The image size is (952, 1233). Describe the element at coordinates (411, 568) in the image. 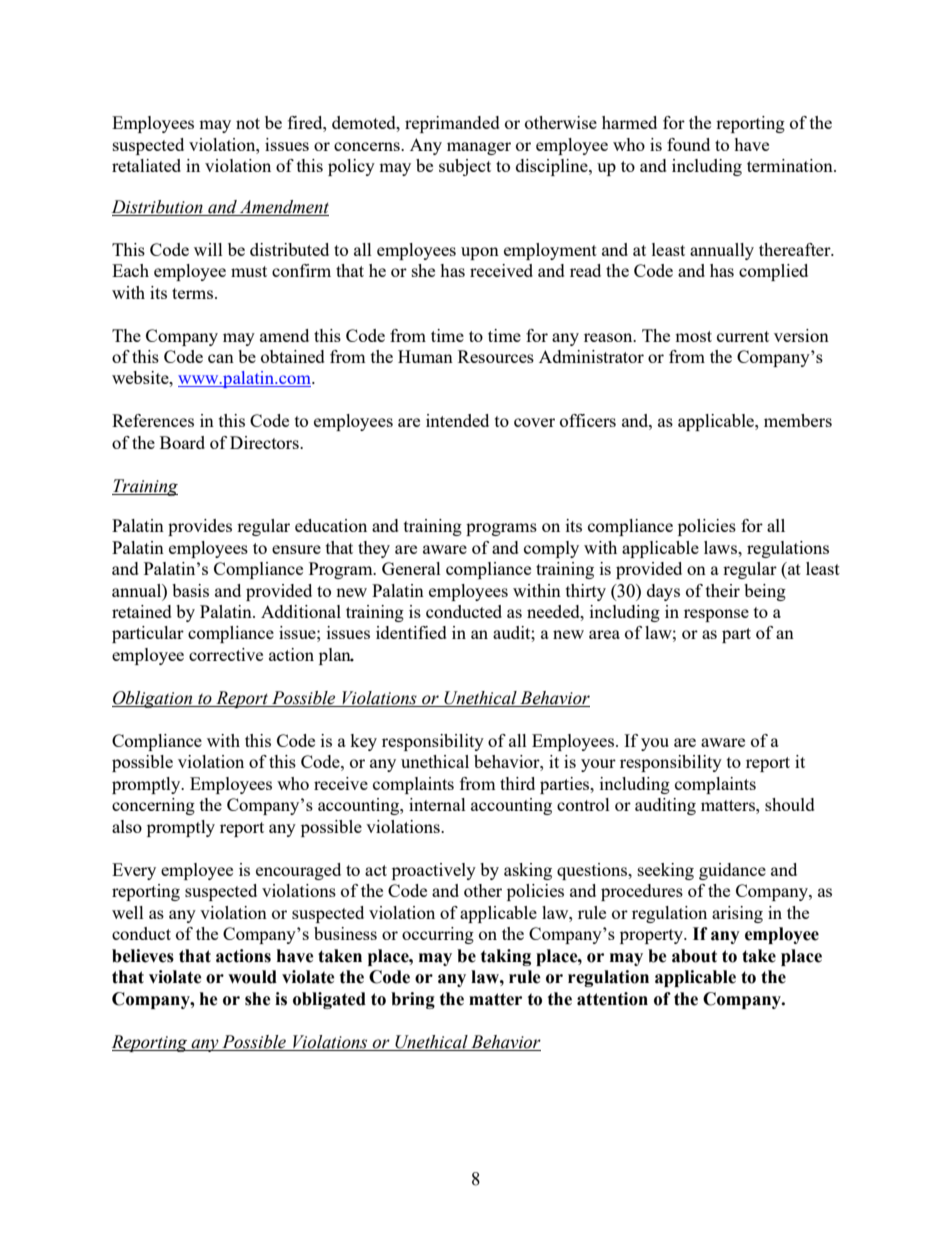

I see `General` at that location.
